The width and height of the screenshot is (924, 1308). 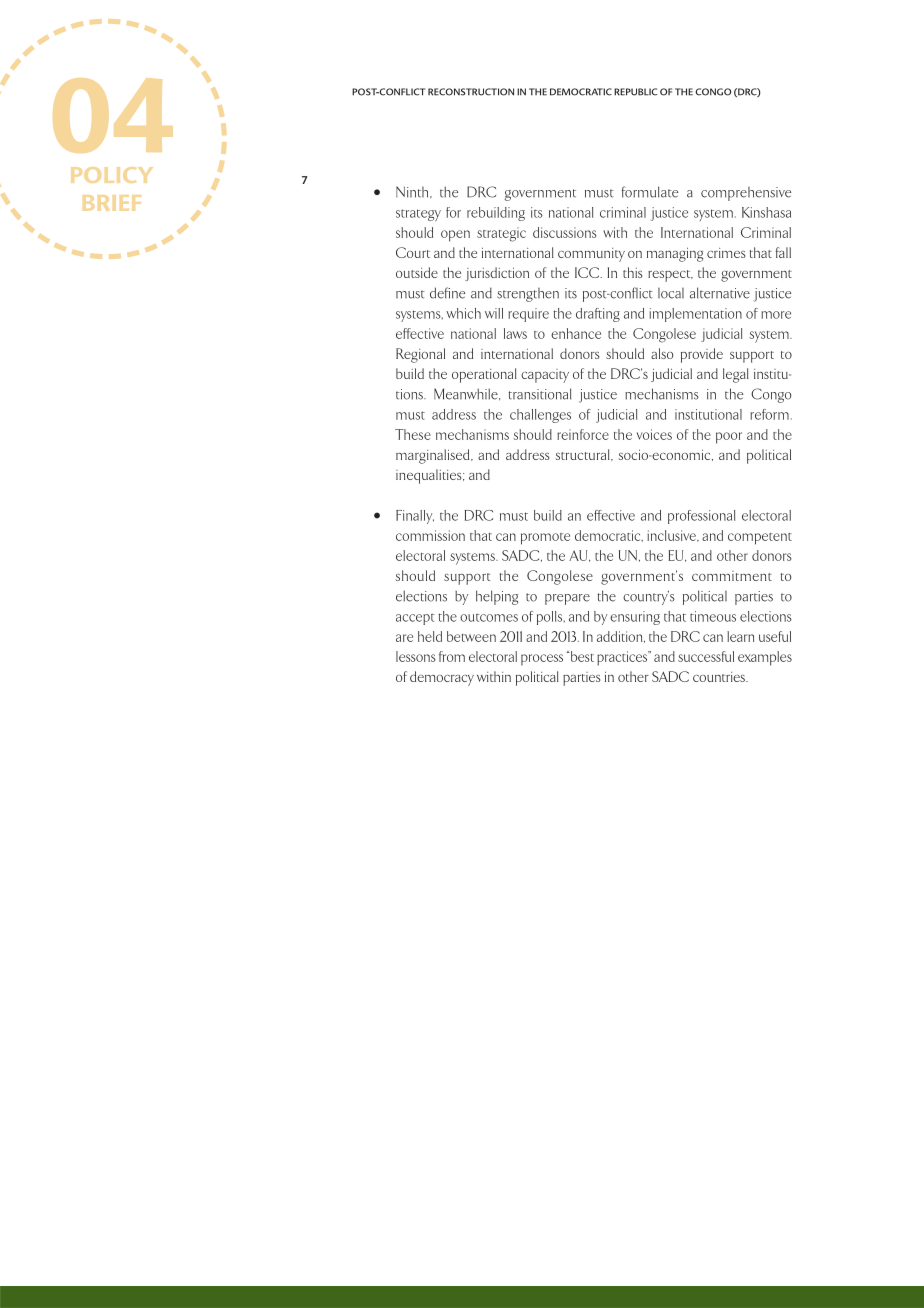 I want to click on RECONSTRUCTION, so click(x=471, y=92).
